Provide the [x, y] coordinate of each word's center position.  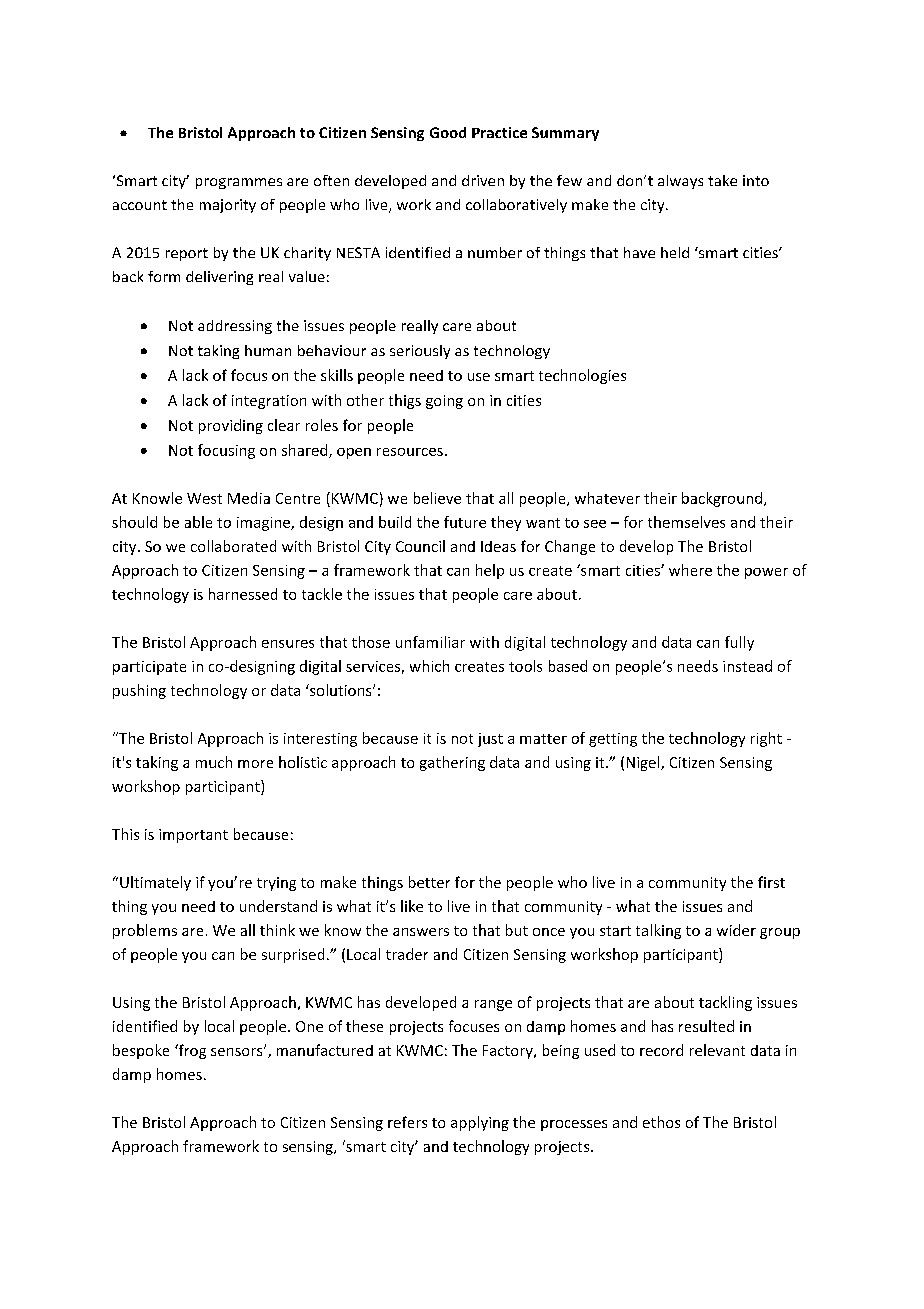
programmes [239, 183]
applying [480, 1123]
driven [483, 180]
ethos [661, 1122]
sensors [238, 1051]
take [722, 180]
